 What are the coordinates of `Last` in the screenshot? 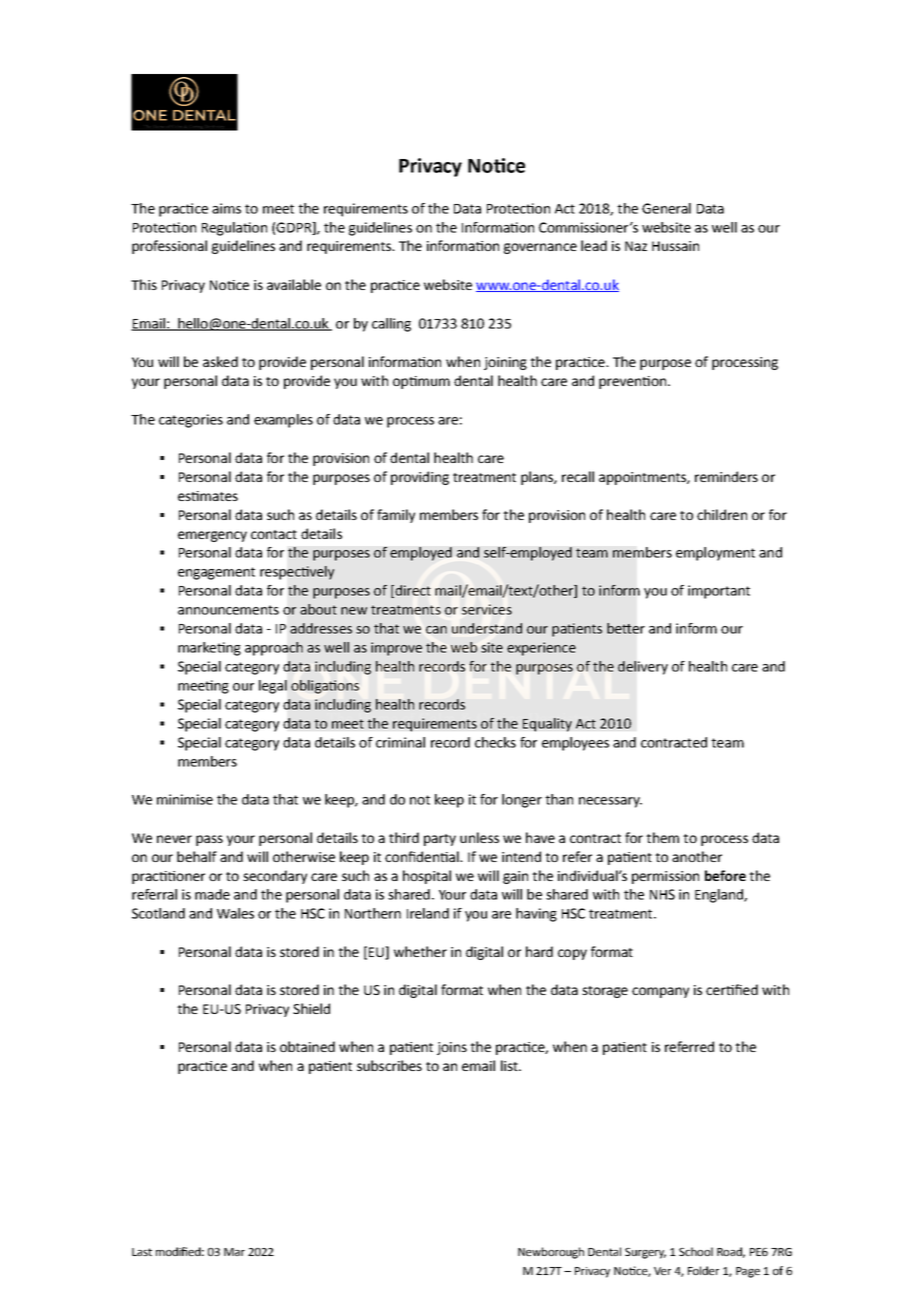 It's located at (142, 1252).
